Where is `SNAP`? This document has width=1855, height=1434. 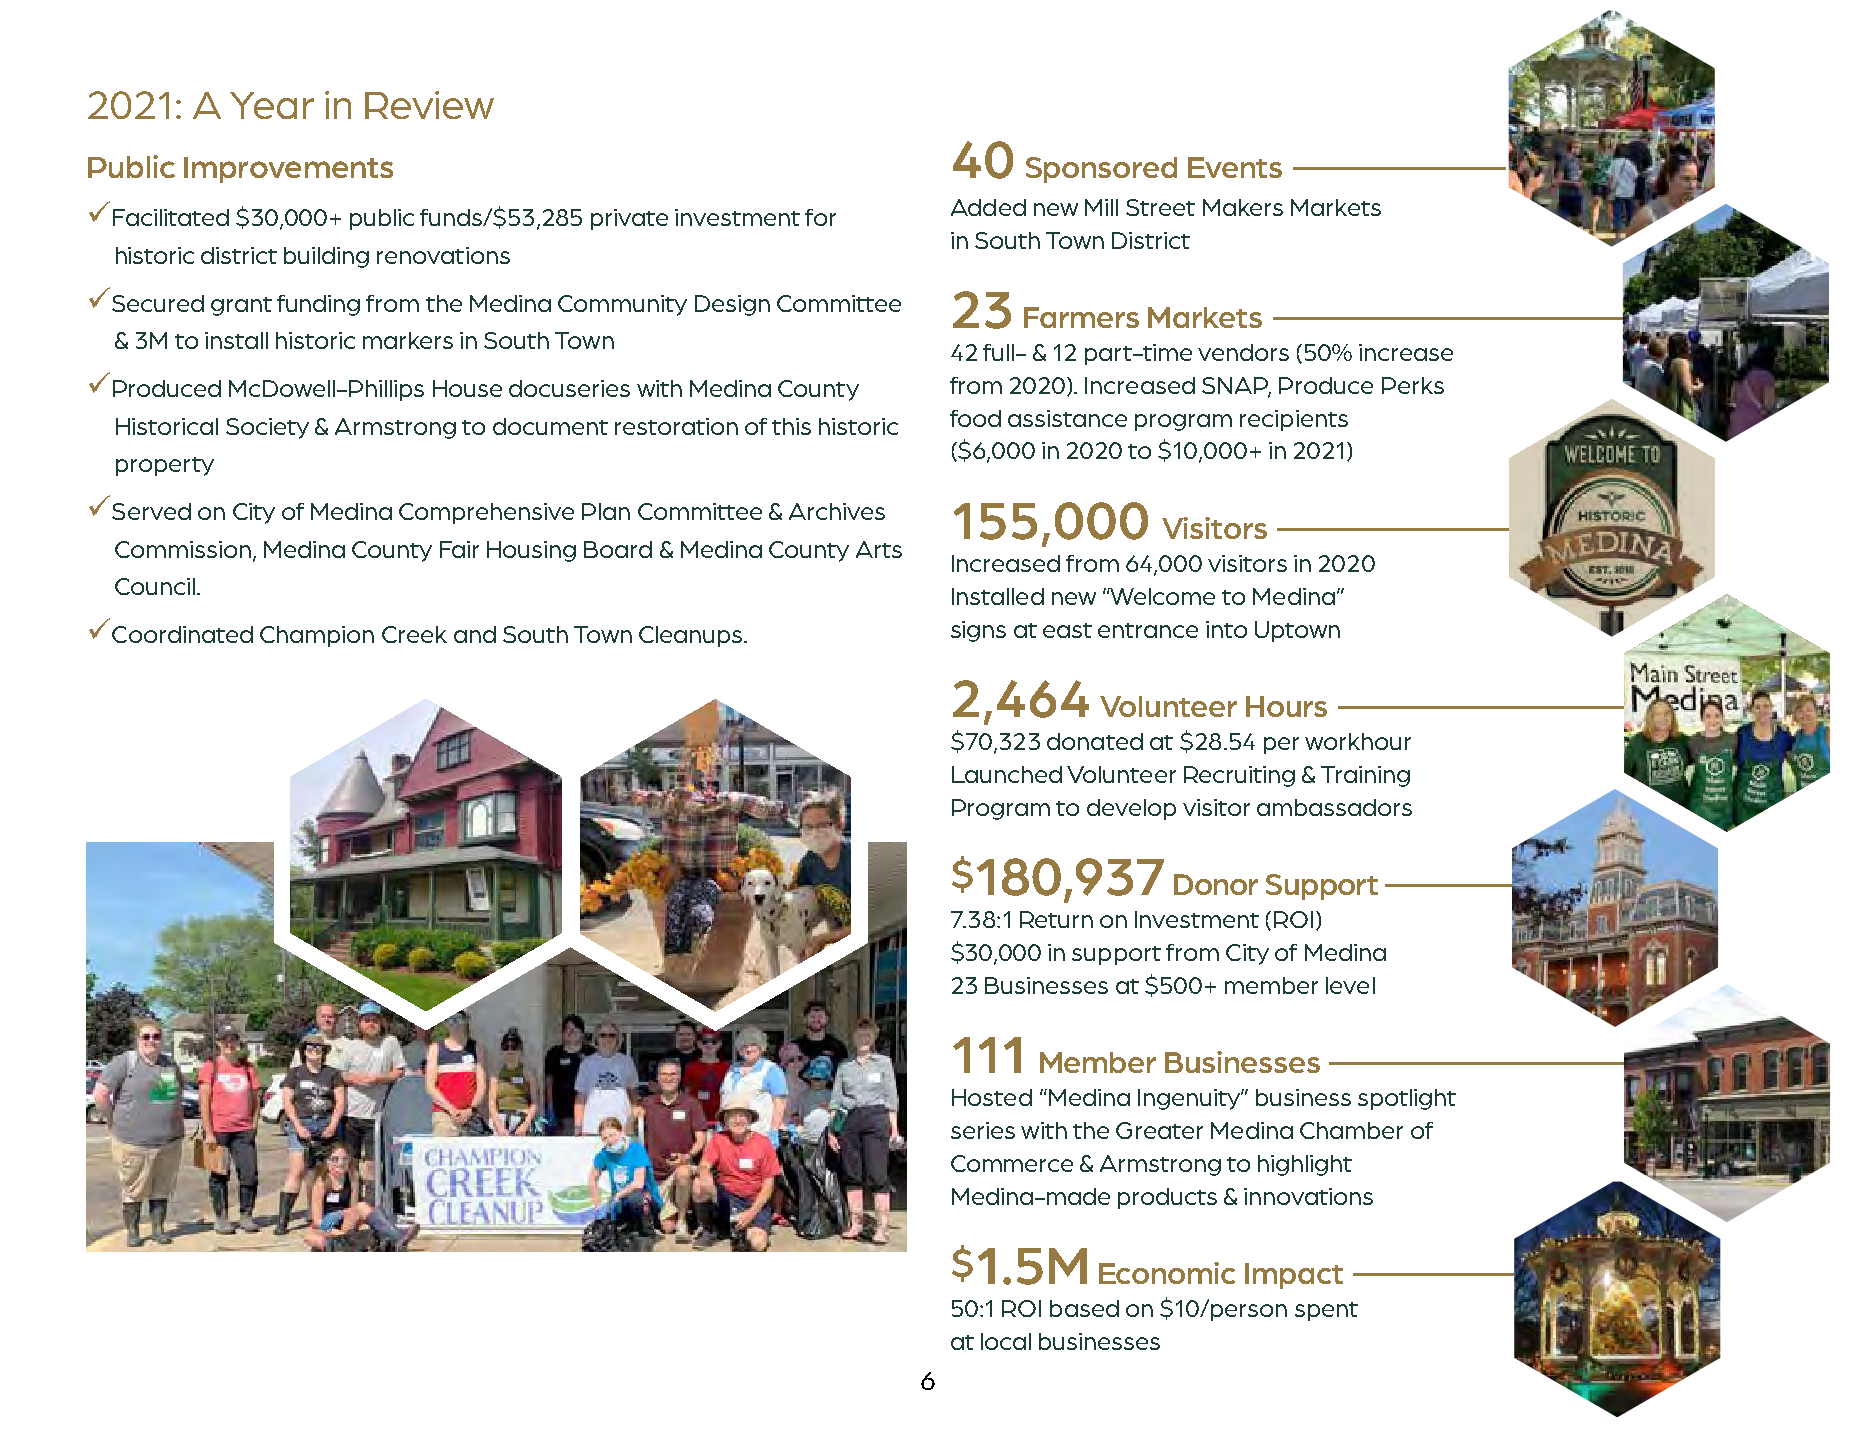
SNAP is located at coordinates (1236, 387).
